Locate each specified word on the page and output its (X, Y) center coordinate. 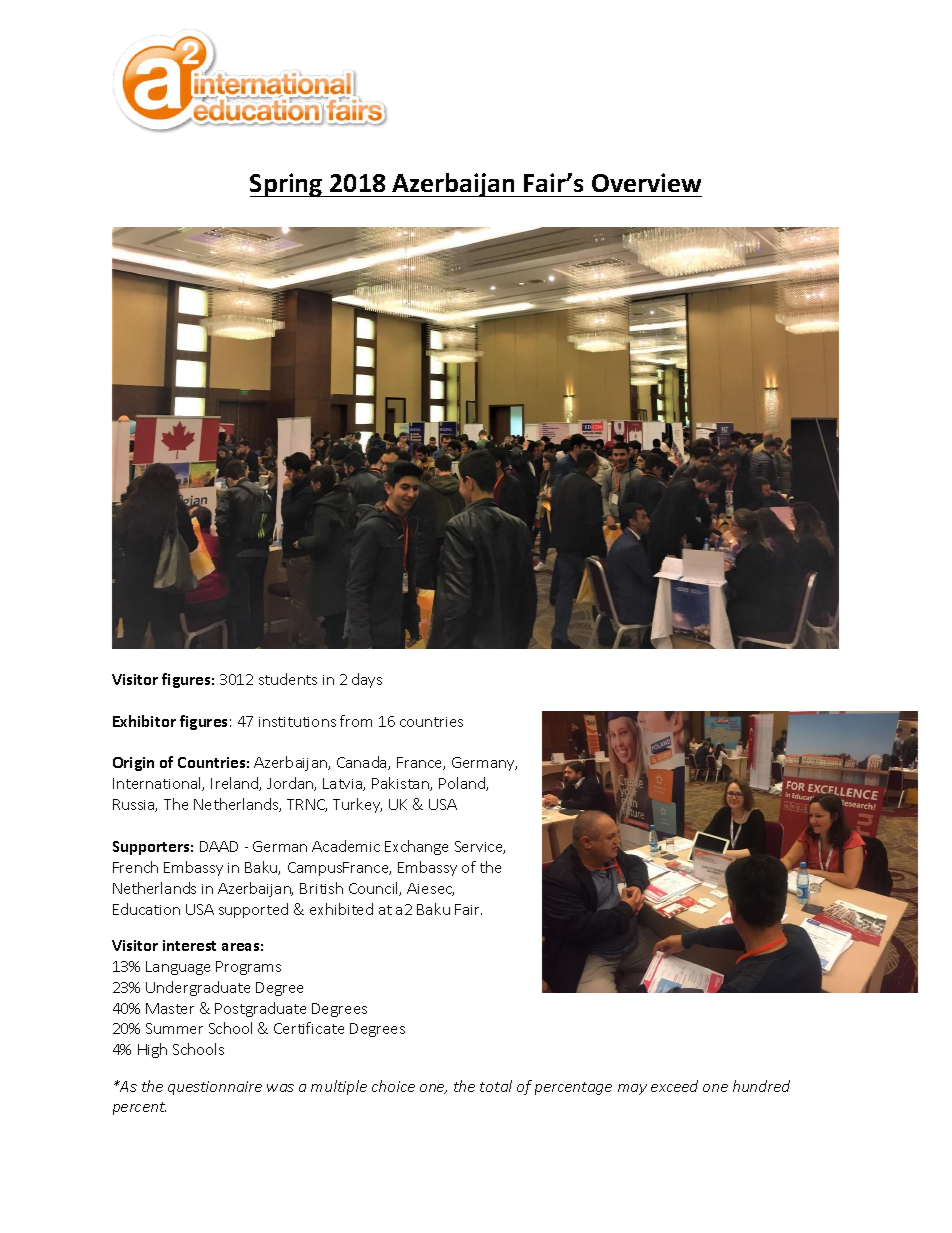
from (356, 721)
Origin (133, 764)
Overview (646, 182)
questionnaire (215, 1088)
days (367, 680)
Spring (287, 185)
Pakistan (401, 784)
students (288, 679)
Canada (363, 763)
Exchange (416, 847)
